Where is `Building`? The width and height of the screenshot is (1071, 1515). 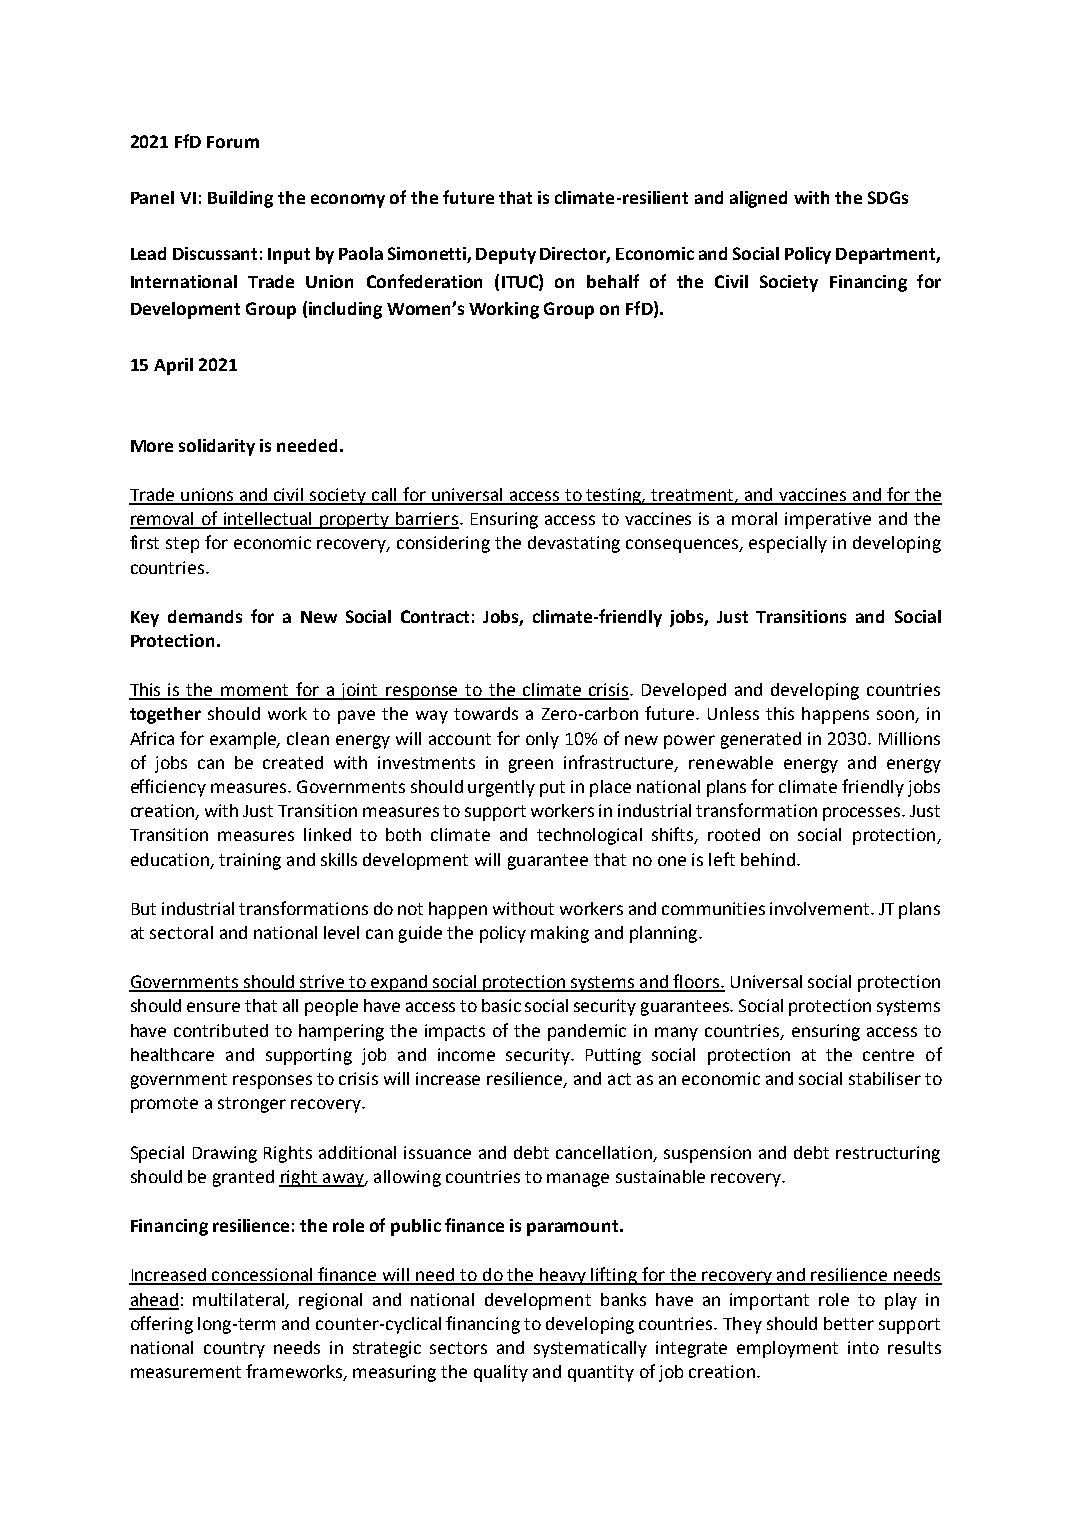 Building is located at coordinates (240, 199).
